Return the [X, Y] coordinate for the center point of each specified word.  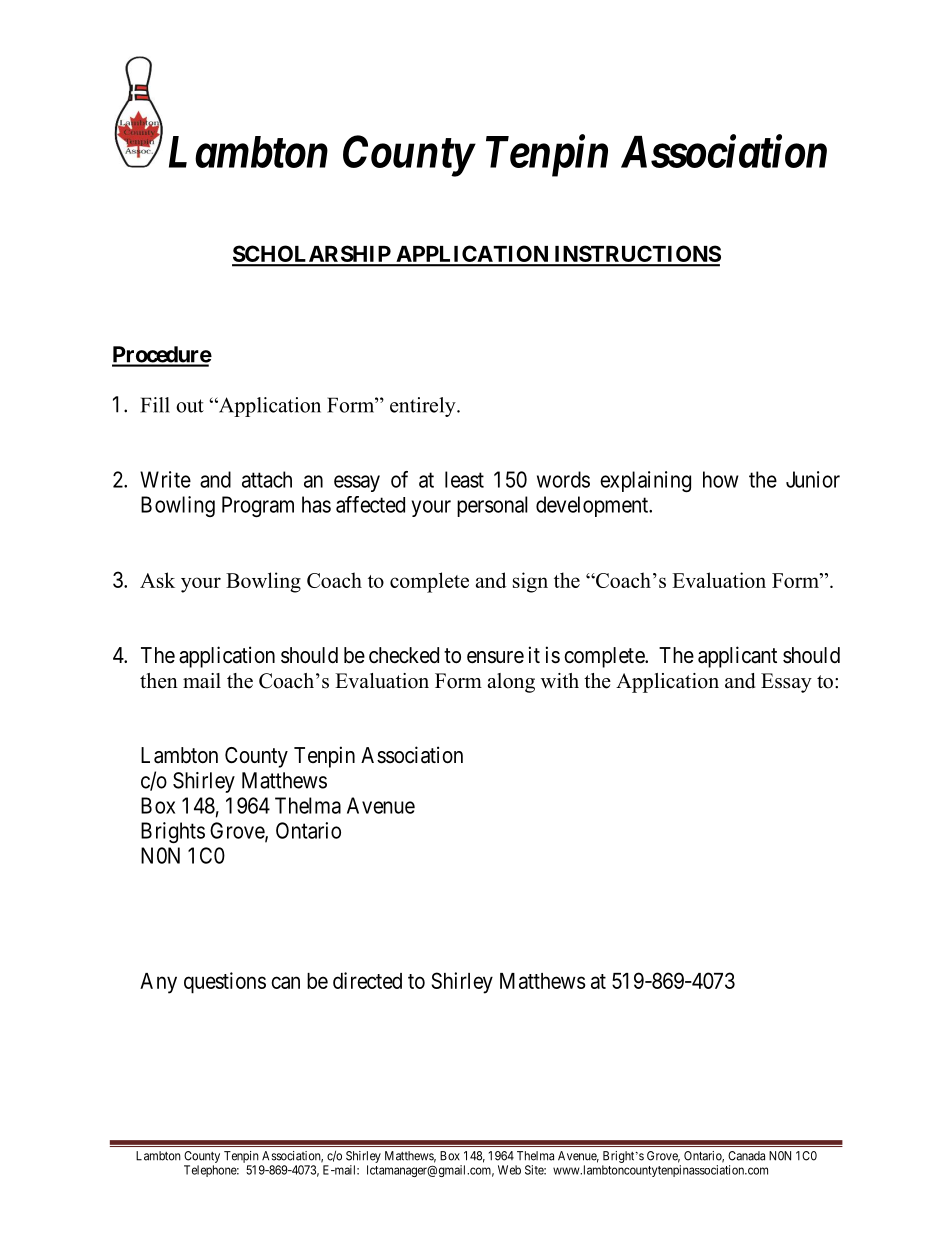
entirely [424, 407]
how [721, 479]
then [159, 681]
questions [225, 983]
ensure [495, 657]
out [190, 406]
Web [509, 1170]
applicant [737, 657]
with [560, 680]
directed [367, 980]
